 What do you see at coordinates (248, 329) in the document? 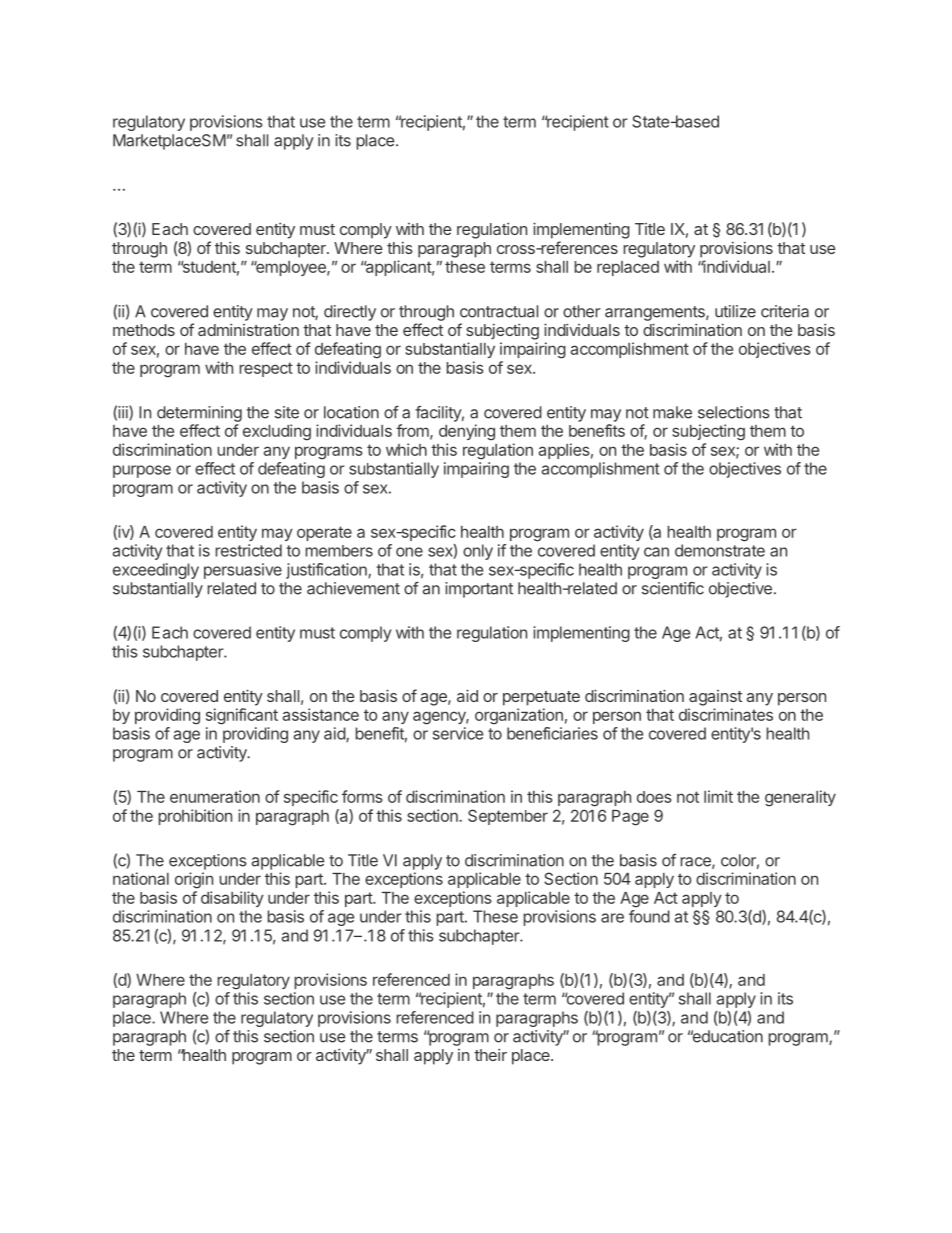
I see `administration` at bounding box center [248, 329].
